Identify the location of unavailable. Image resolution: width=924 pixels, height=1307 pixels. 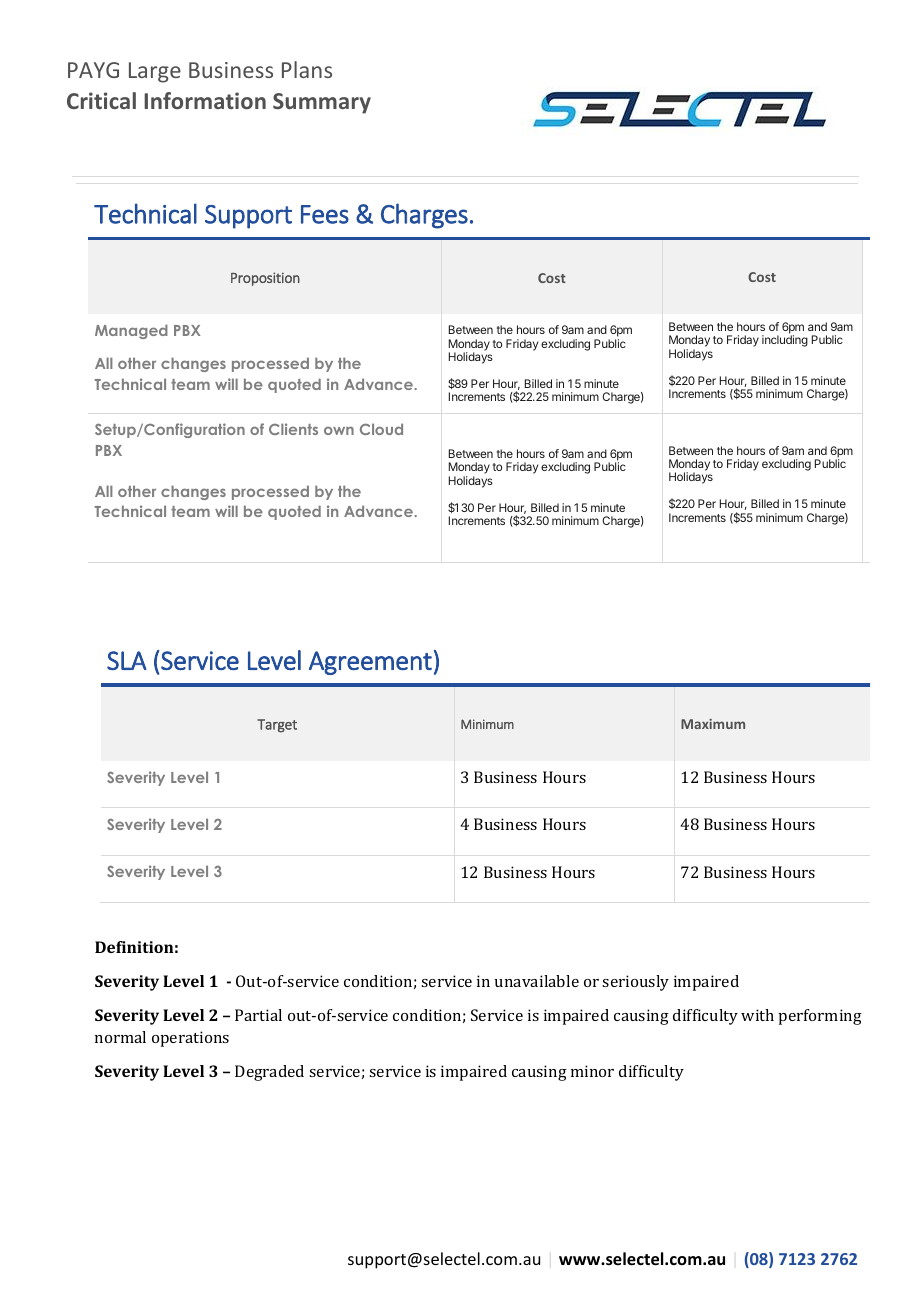
(537, 981).
